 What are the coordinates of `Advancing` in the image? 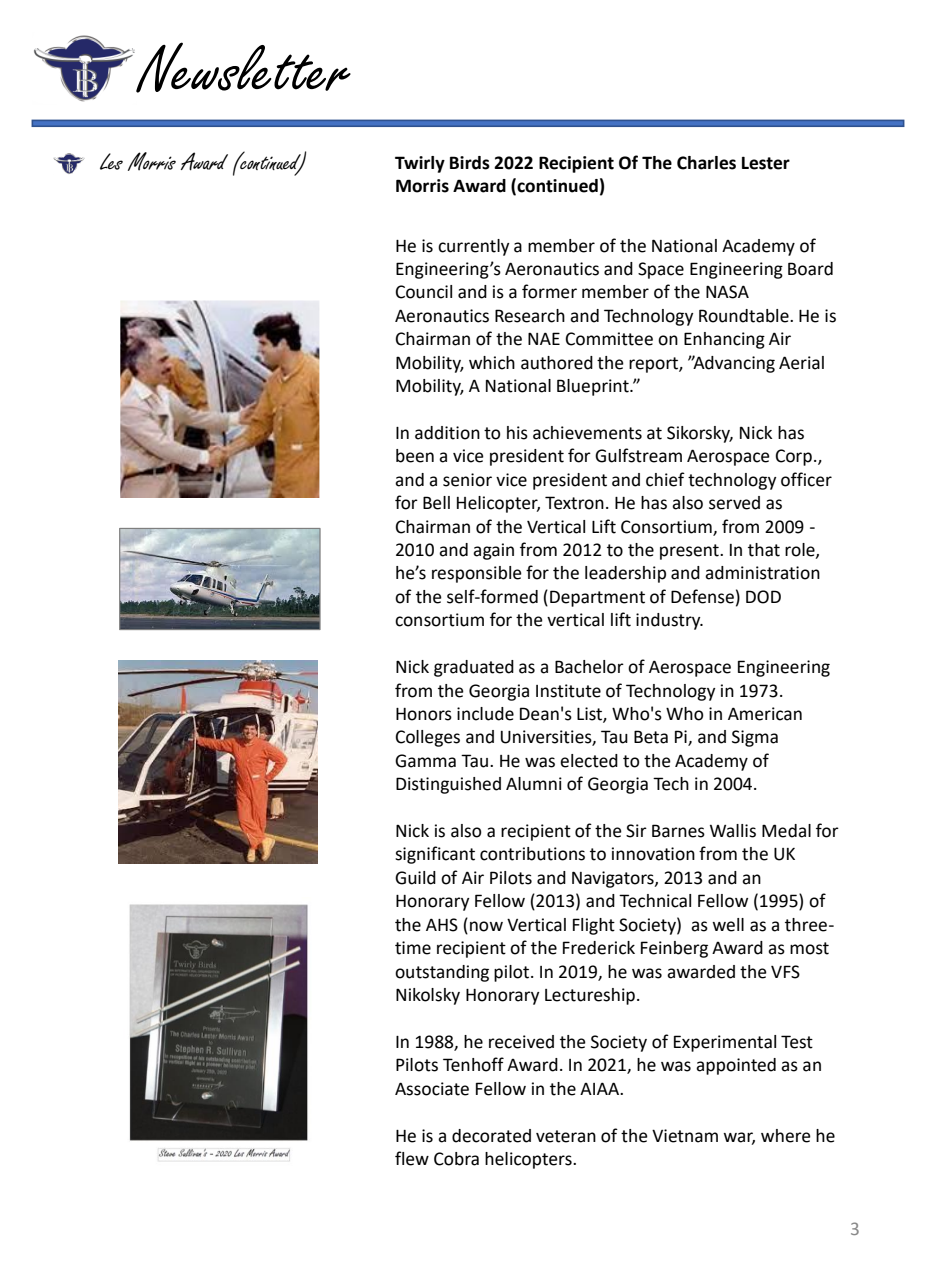 It's located at (733, 364).
